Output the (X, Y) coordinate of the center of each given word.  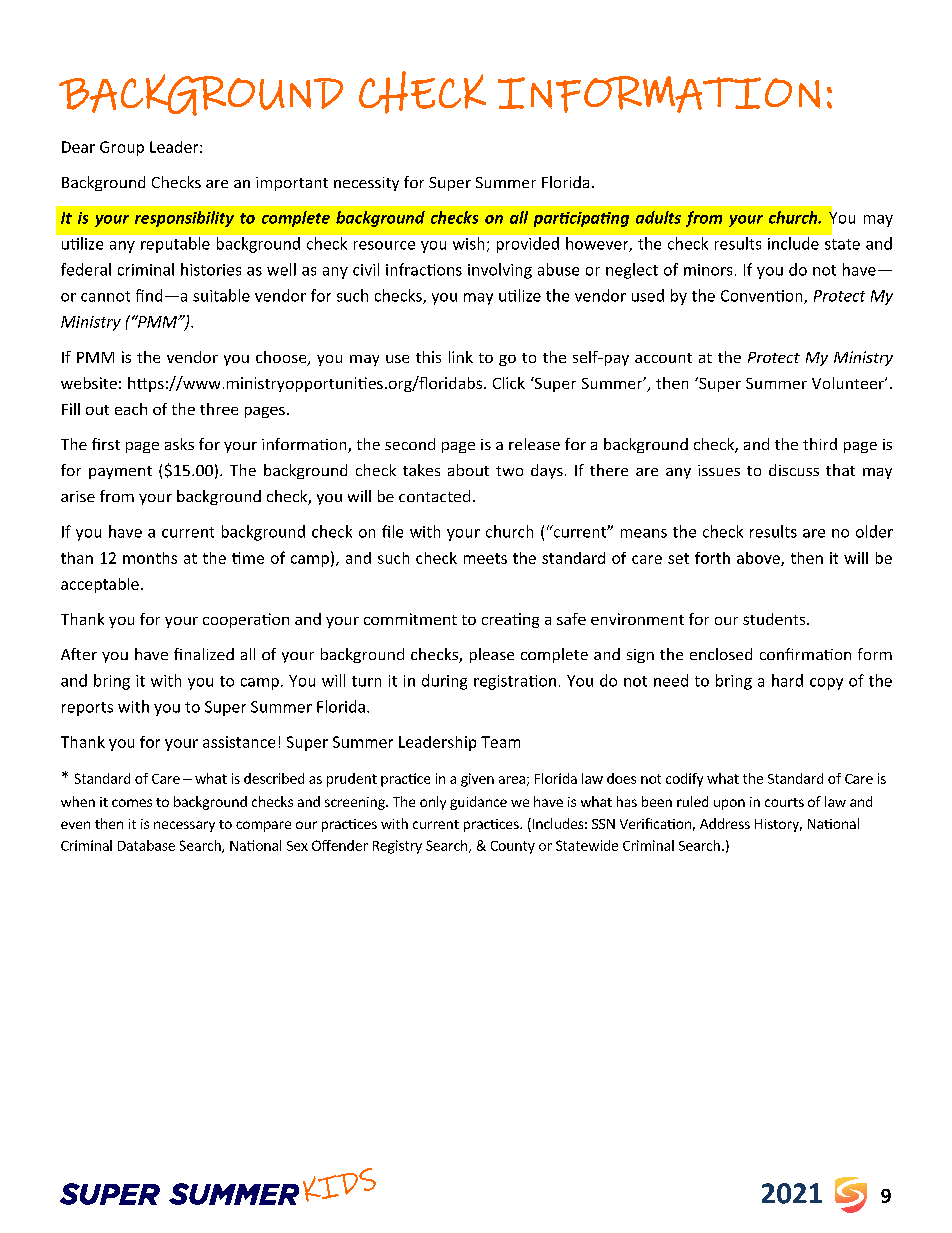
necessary (184, 826)
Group (122, 148)
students (775, 619)
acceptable (100, 585)
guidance (478, 803)
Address (725, 823)
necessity (366, 184)
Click (509, 383)
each (131, 409)
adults (658, 217)
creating (510, 620)
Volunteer (849, 383)
